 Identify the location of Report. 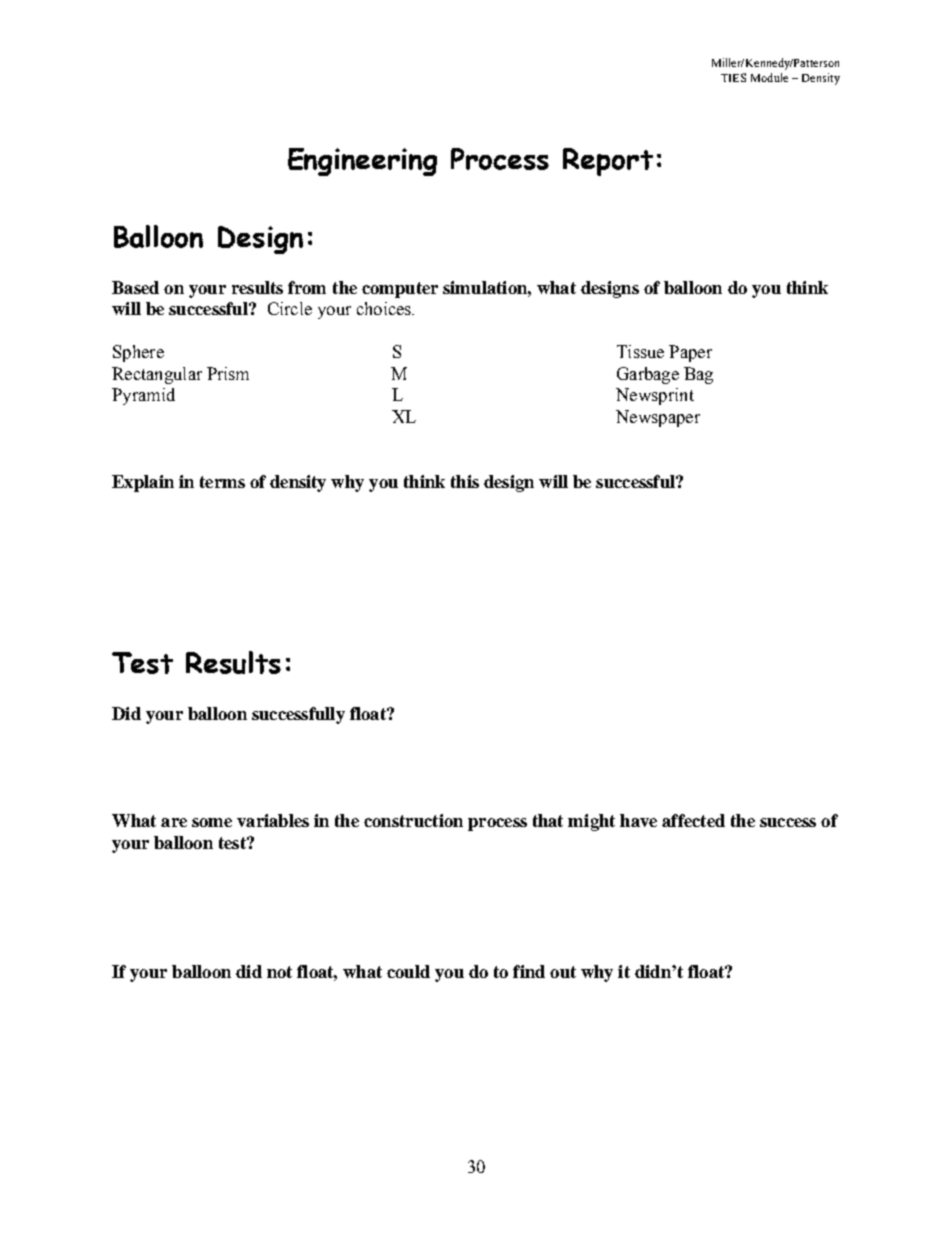
(608, 162).
